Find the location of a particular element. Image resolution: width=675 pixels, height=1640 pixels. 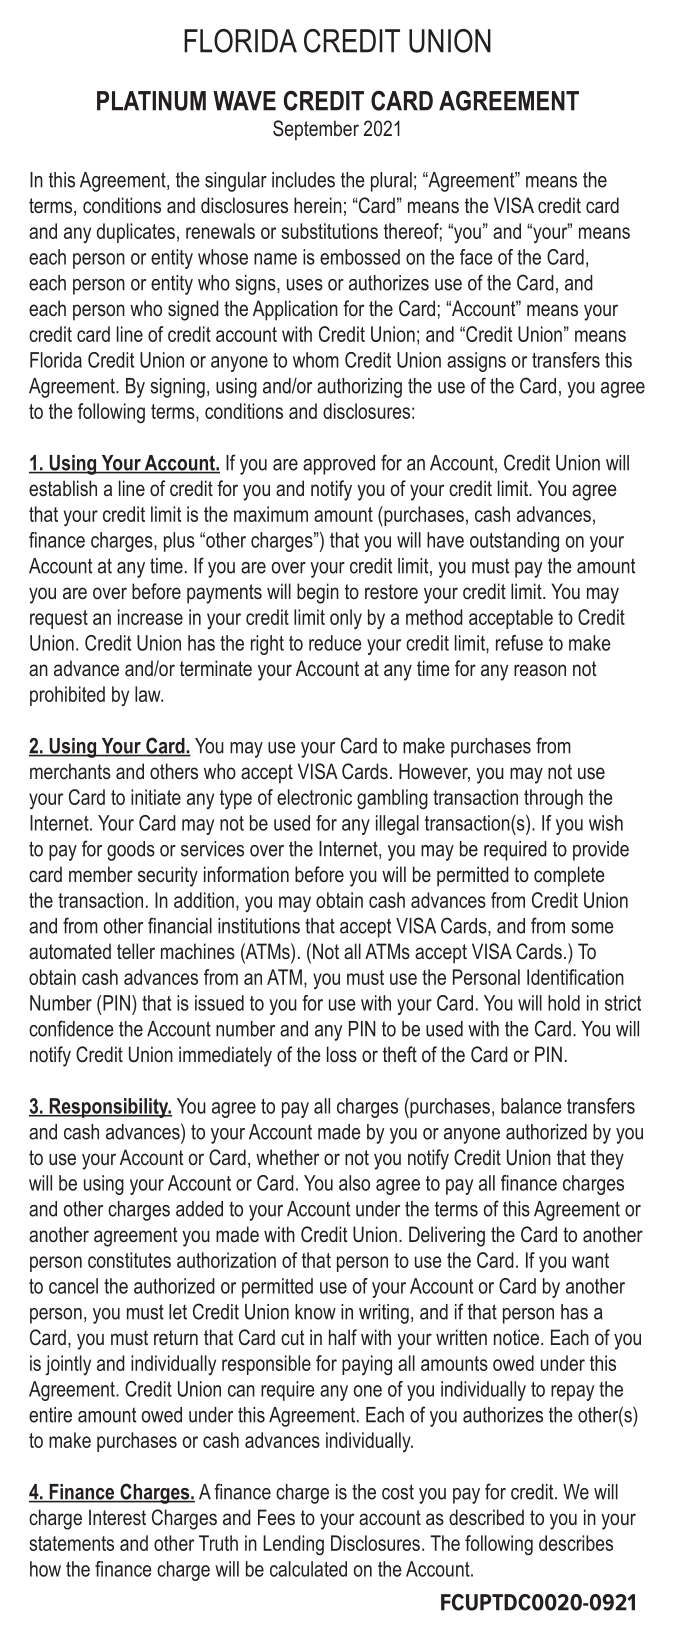

they is located at coordinates (607, 1159).
